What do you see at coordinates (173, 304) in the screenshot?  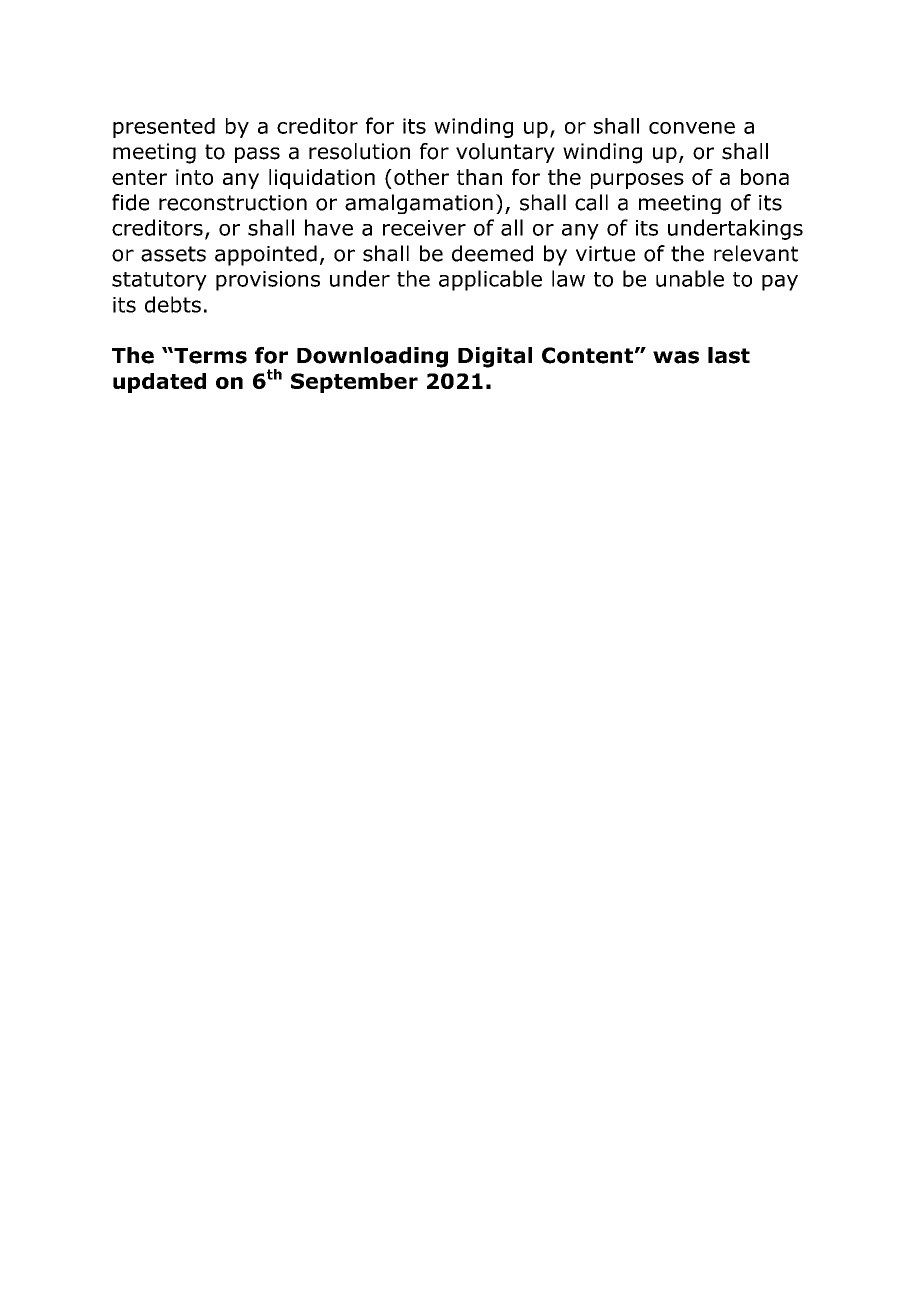 I see `debts` at bounding box center [173, 304].
